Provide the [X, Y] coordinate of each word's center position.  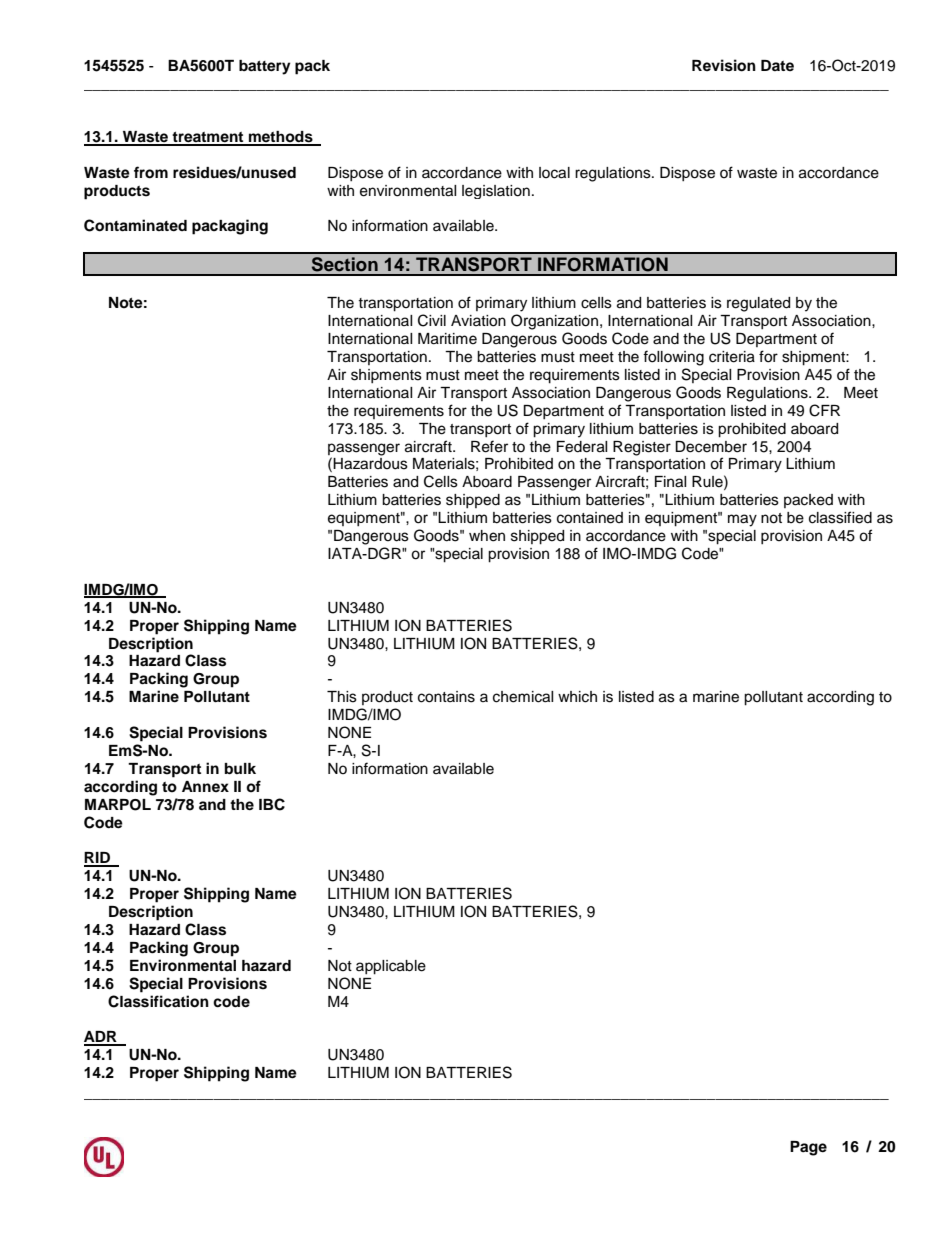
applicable [391, 967]
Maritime [447, 339]
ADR [101, 1038]
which [577, 697]
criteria [732, 357]
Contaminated [135, 225]
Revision [724, 65]
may [742, 520]
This [342, 697]
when [487, 536]
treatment [208, 138]
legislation [496, 192]
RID [98, 859]
